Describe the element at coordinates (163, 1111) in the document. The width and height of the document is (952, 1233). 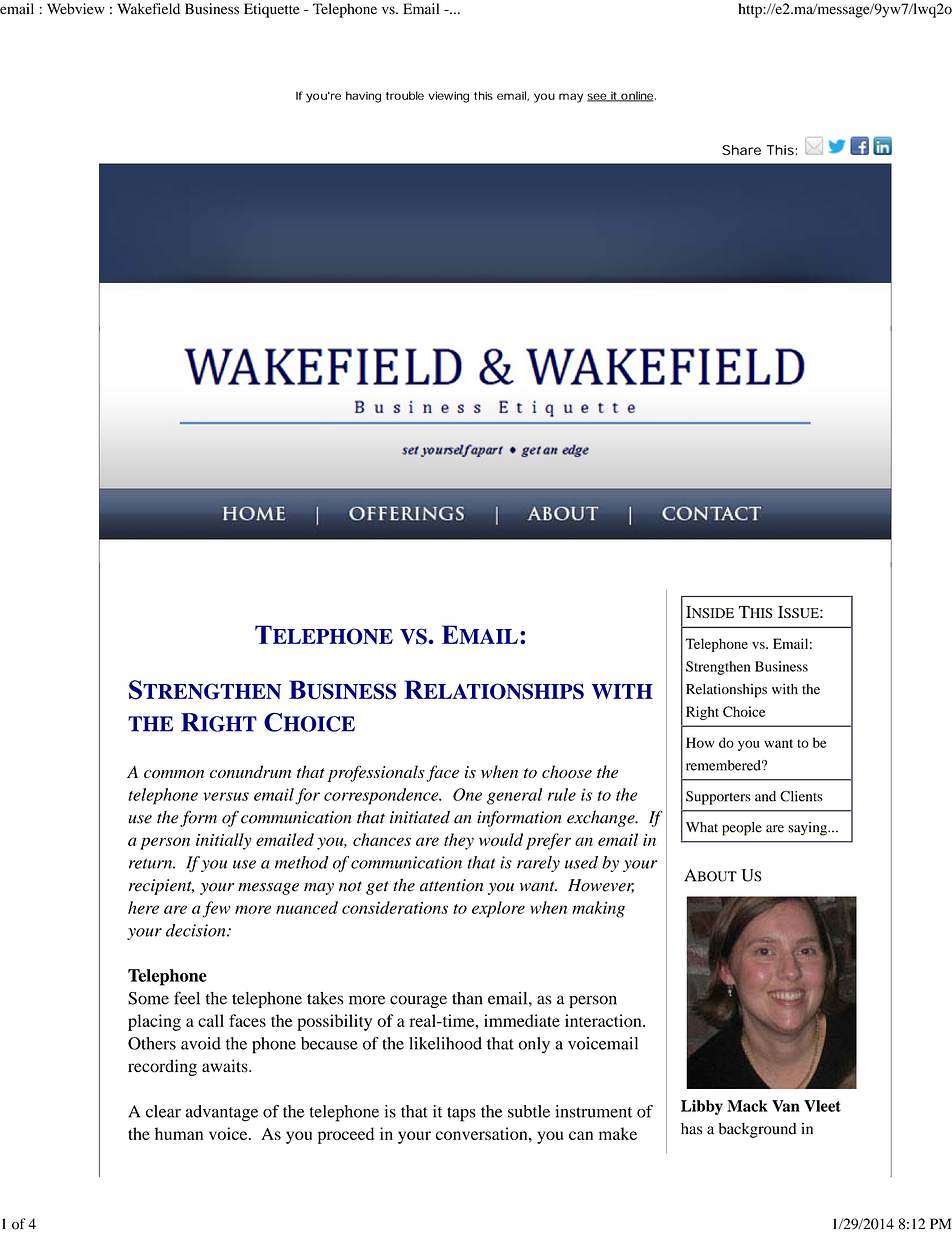
I see `clear` at that location.
